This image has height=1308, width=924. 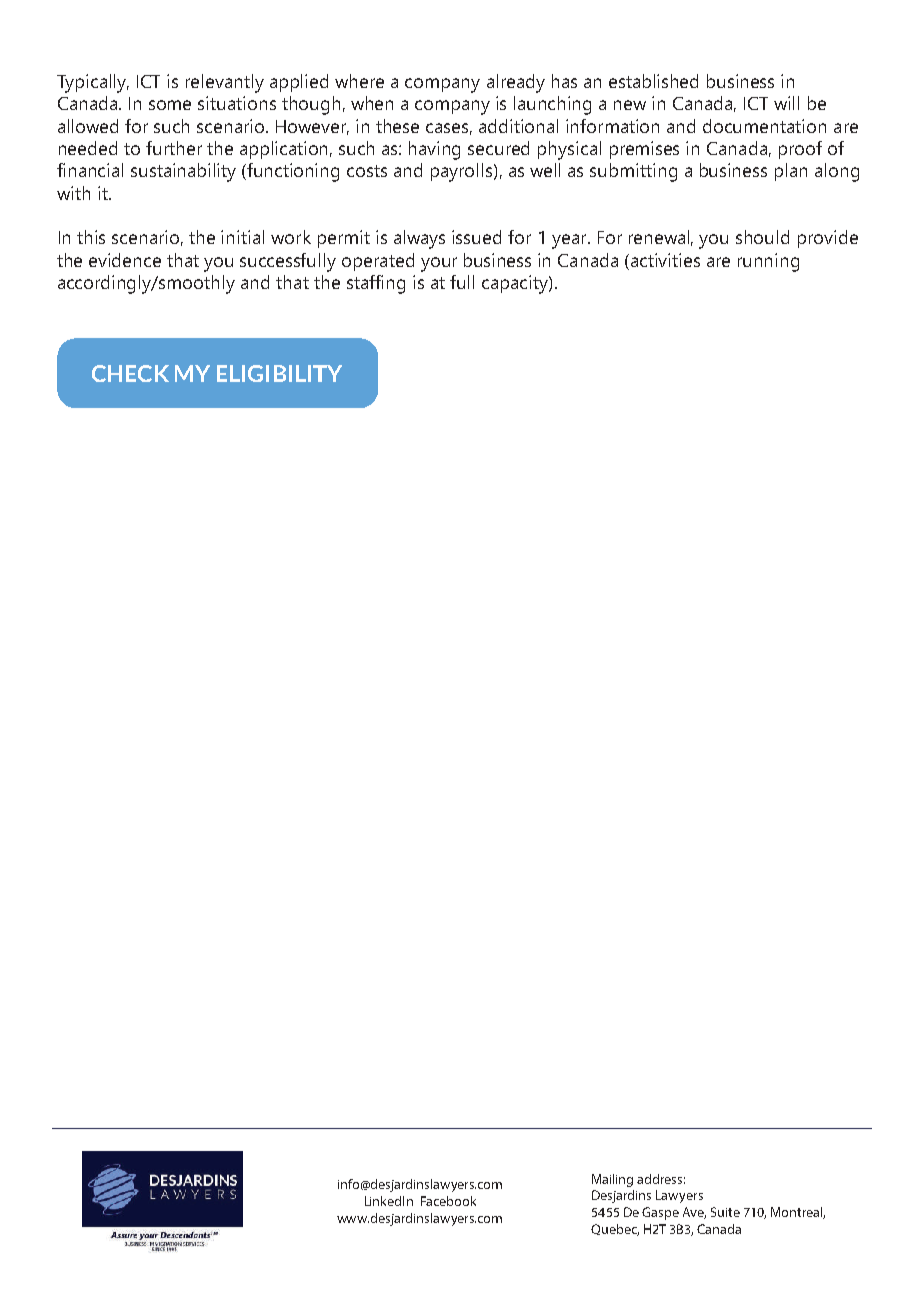 I want to click on Gaspe, so click(x=660, y=1213).
